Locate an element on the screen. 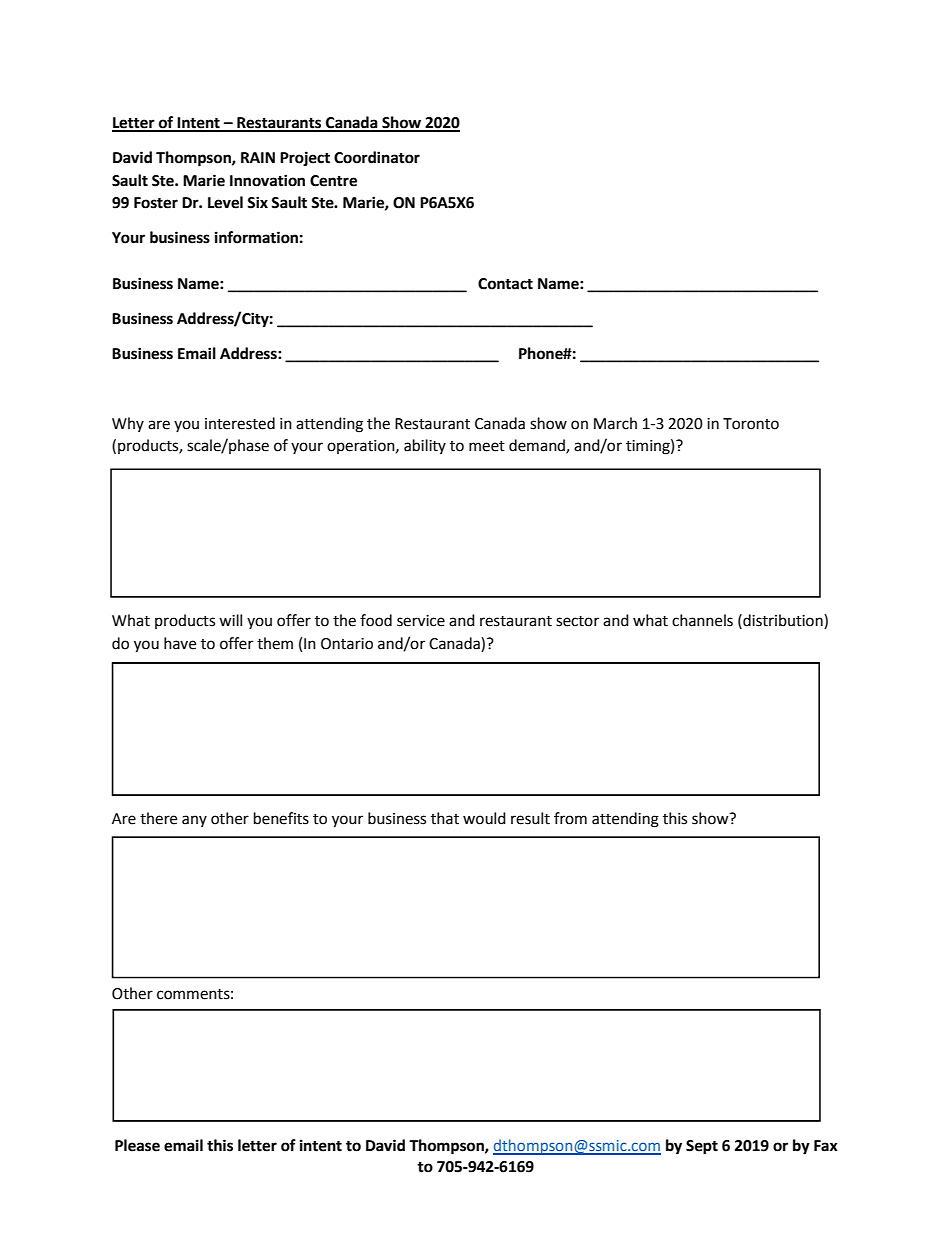 Image resolution: width=952 pixels, height=1233 pixels. meet is located at coordinates (487, 446).
